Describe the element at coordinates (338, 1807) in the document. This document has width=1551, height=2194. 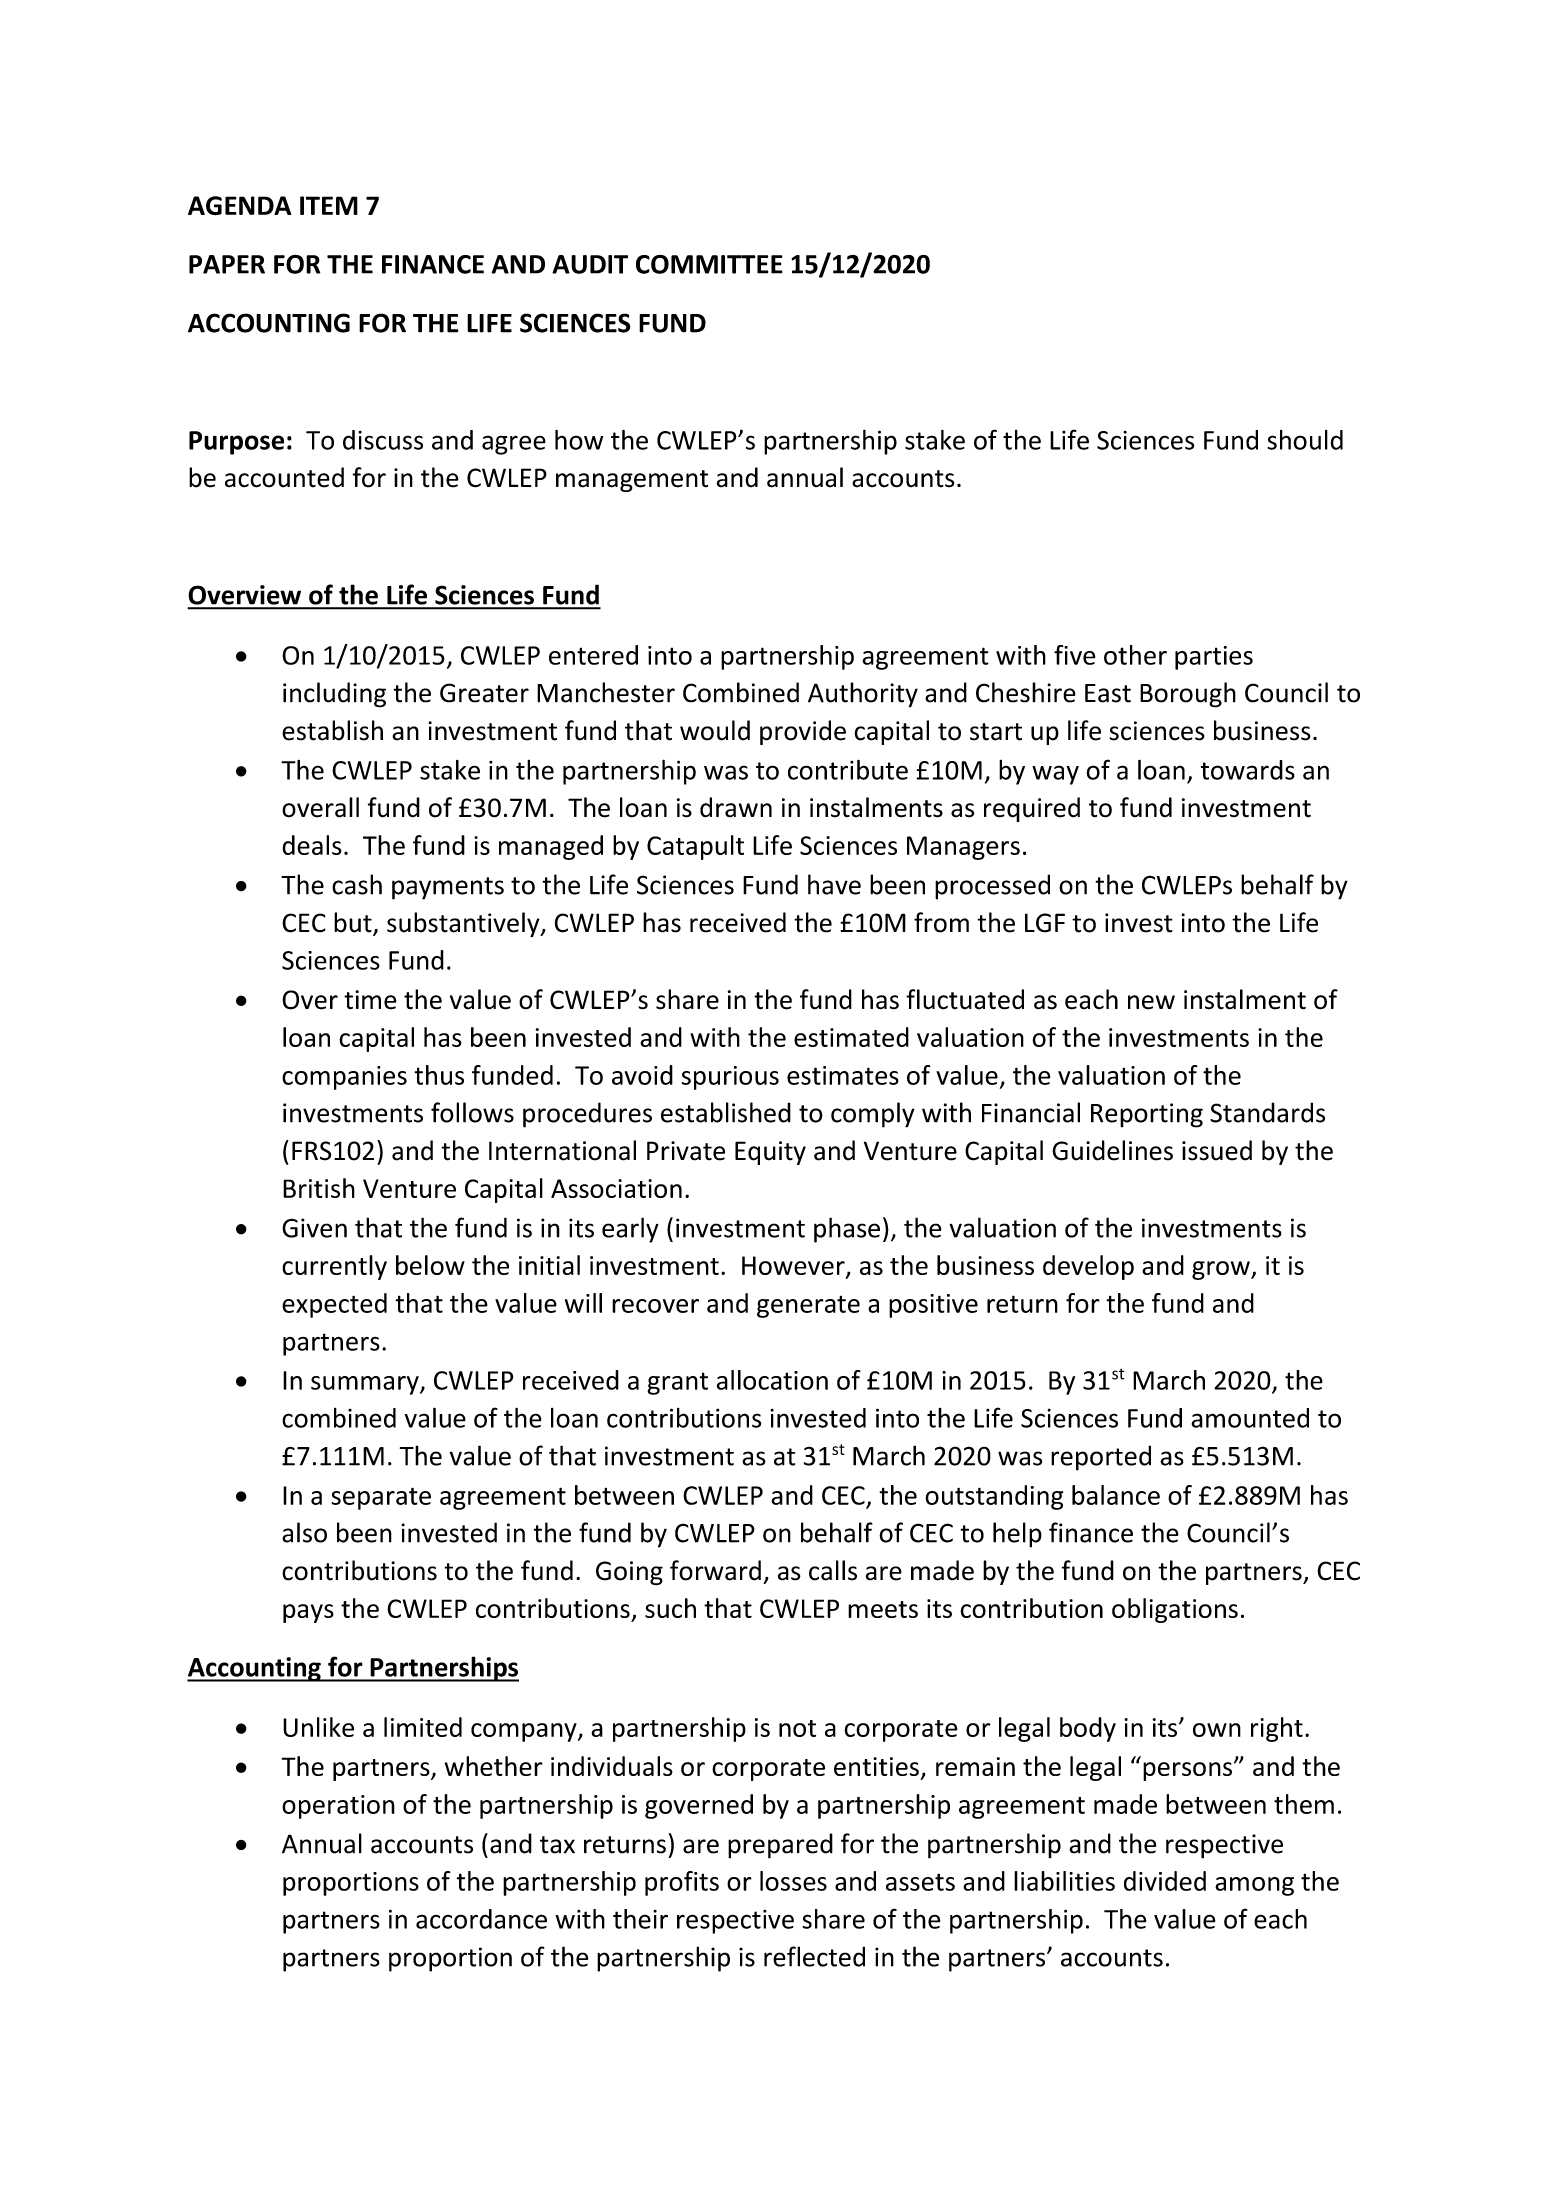
I see `operation` at that location.
